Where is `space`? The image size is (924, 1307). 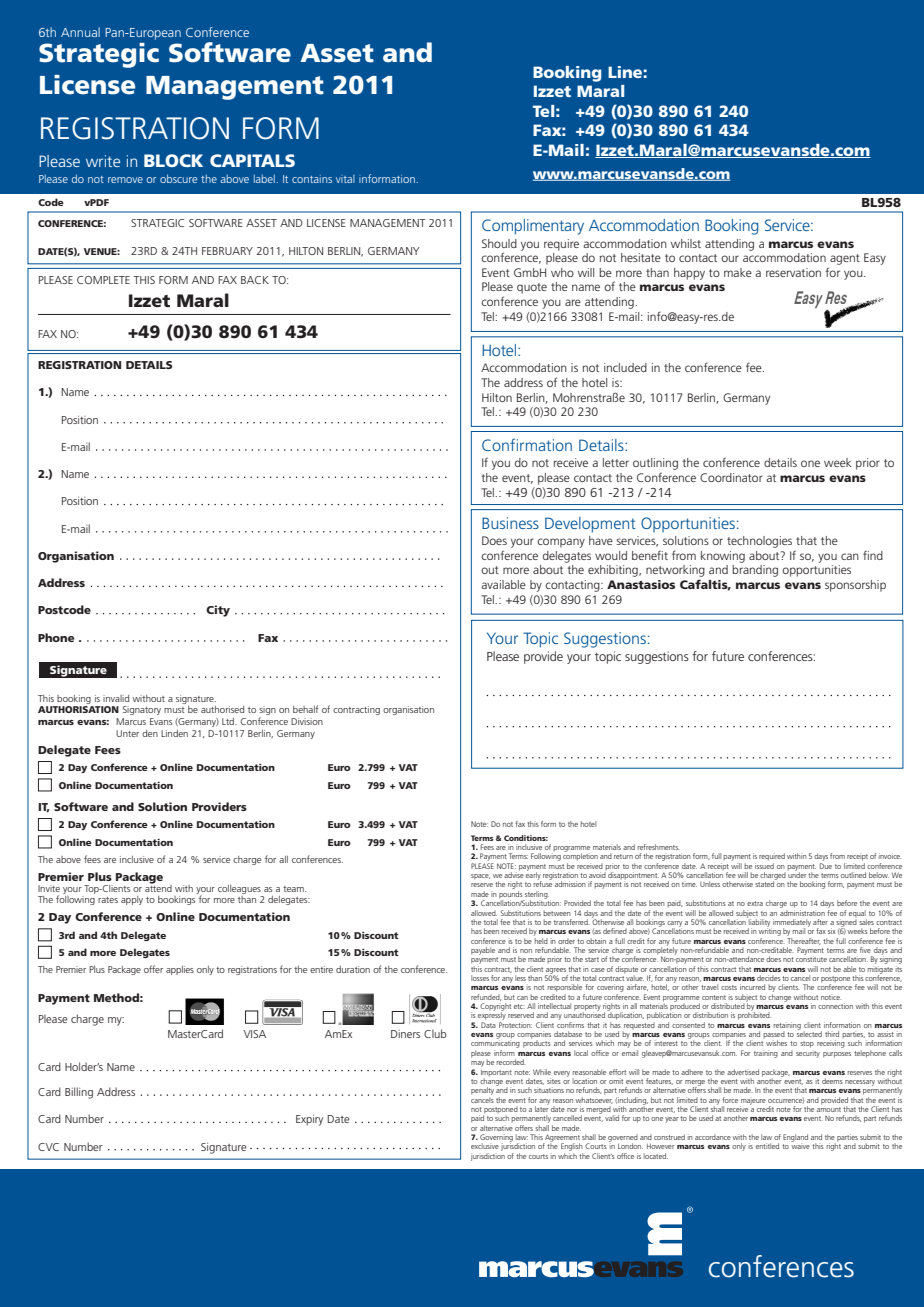 space is located at coordinates (480, 877).
